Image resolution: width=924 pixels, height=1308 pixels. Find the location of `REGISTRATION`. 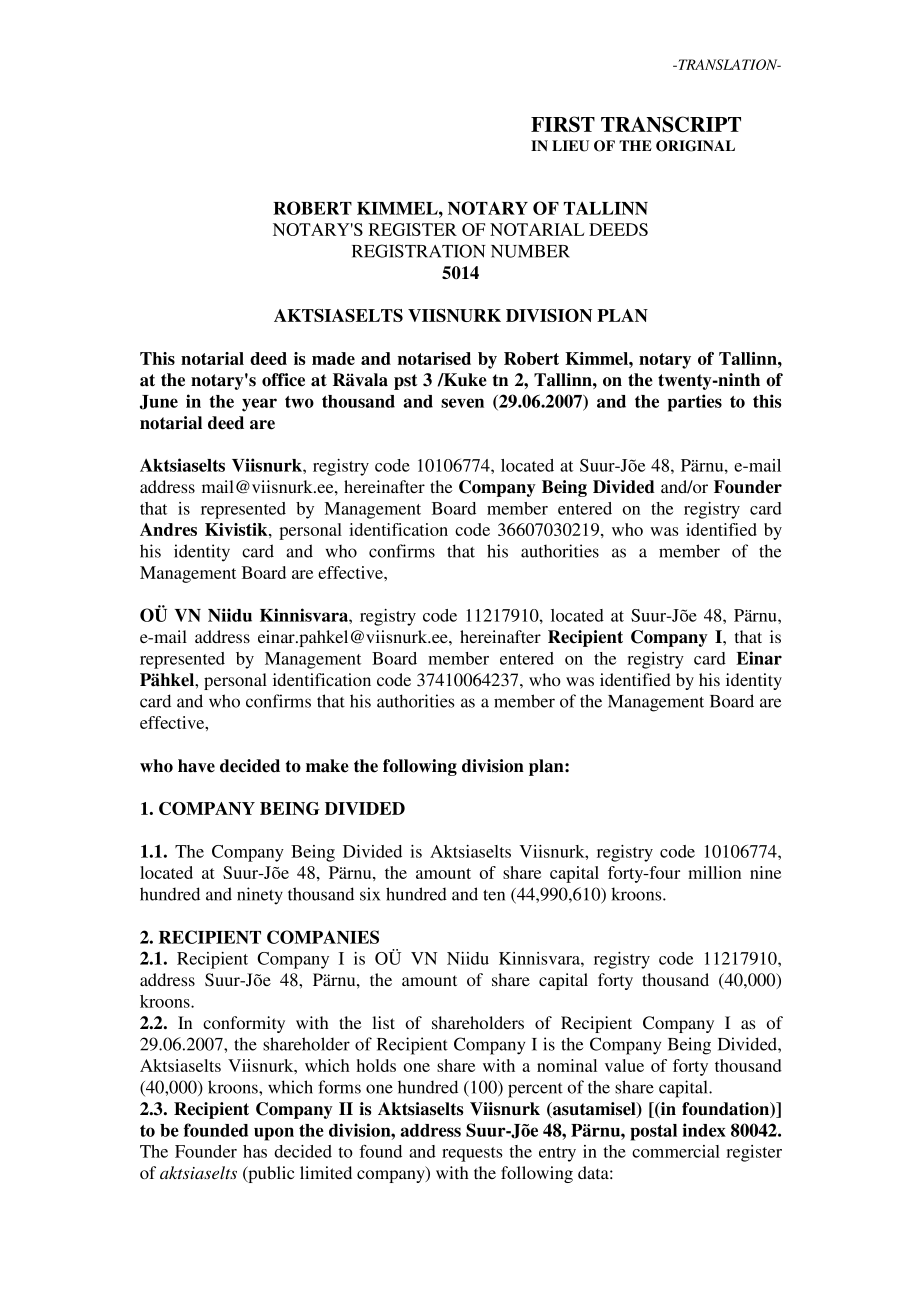

REGISTRATION is located at coordinates (419, 251).
